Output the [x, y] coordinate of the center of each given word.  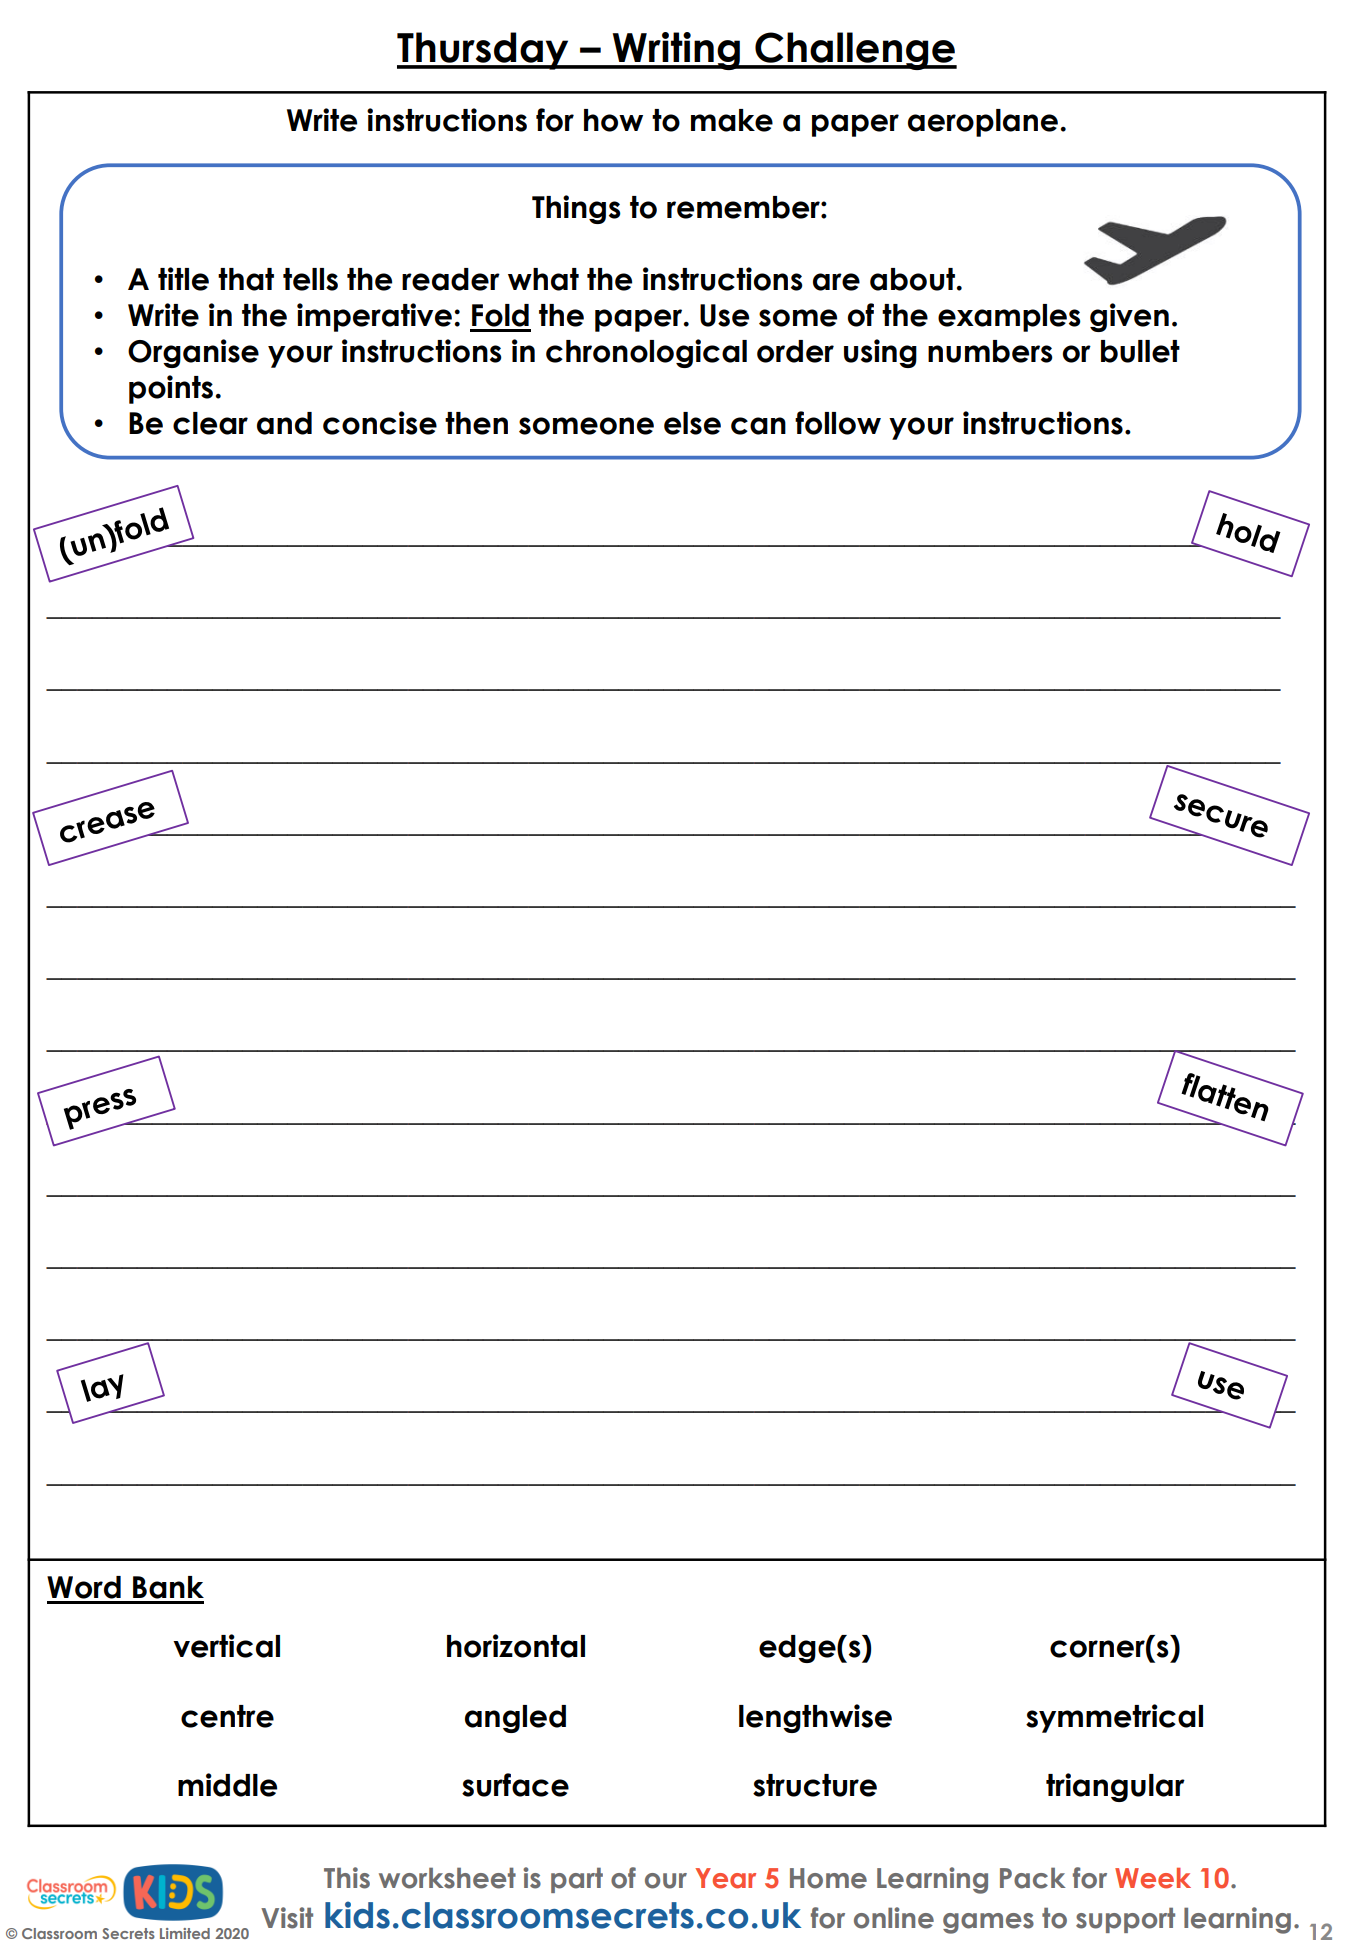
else [692, 423]
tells [310, 279]
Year [725, 1878]
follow [838, 423]
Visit [287, 1918]
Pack [1033, 1878]
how [613, 120]
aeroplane [983, 123]
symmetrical [1114, 1718]
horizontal [516, 1646]
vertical [226, 1646]
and [284, 423]
